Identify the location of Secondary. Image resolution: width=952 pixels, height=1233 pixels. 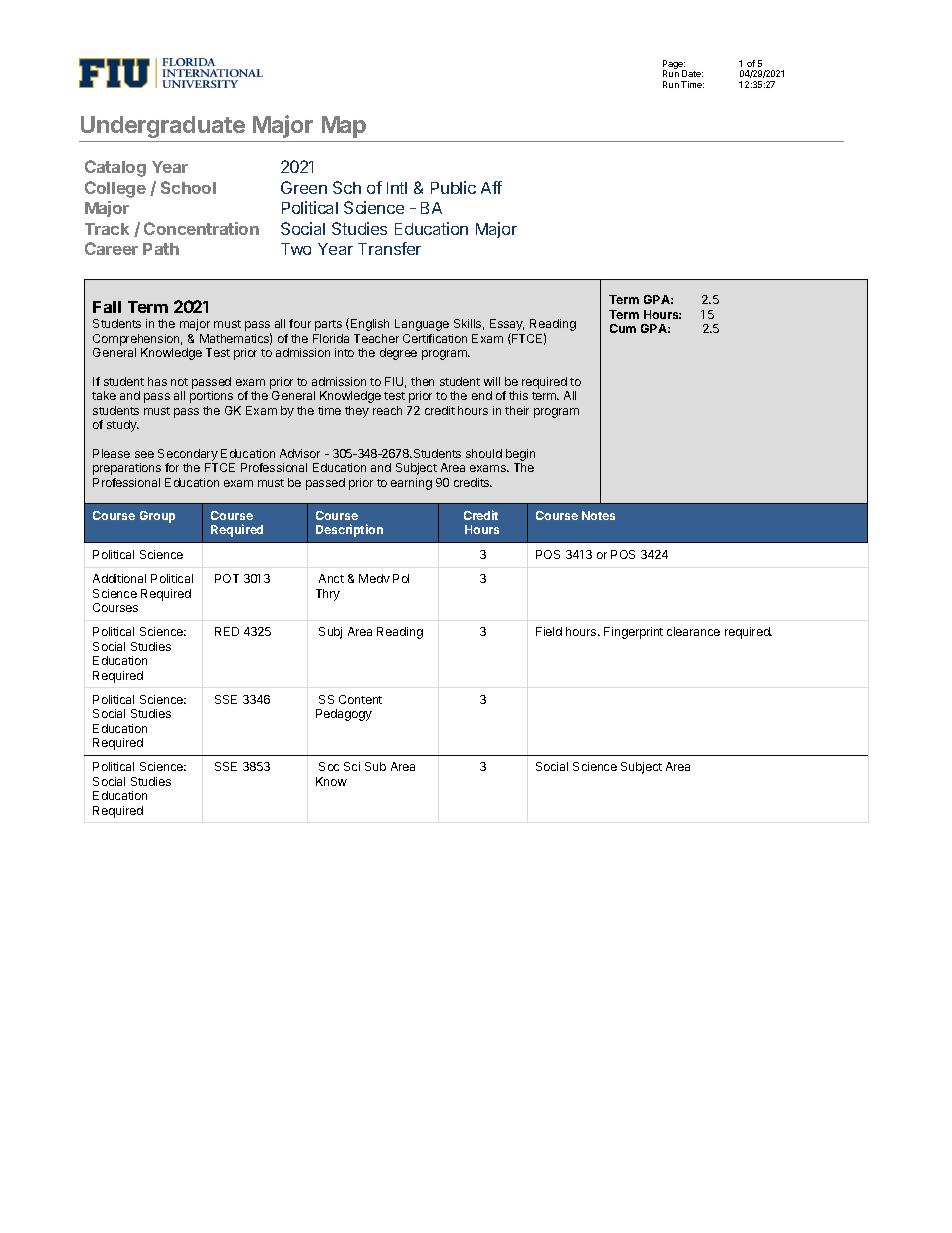
(188, 456).
